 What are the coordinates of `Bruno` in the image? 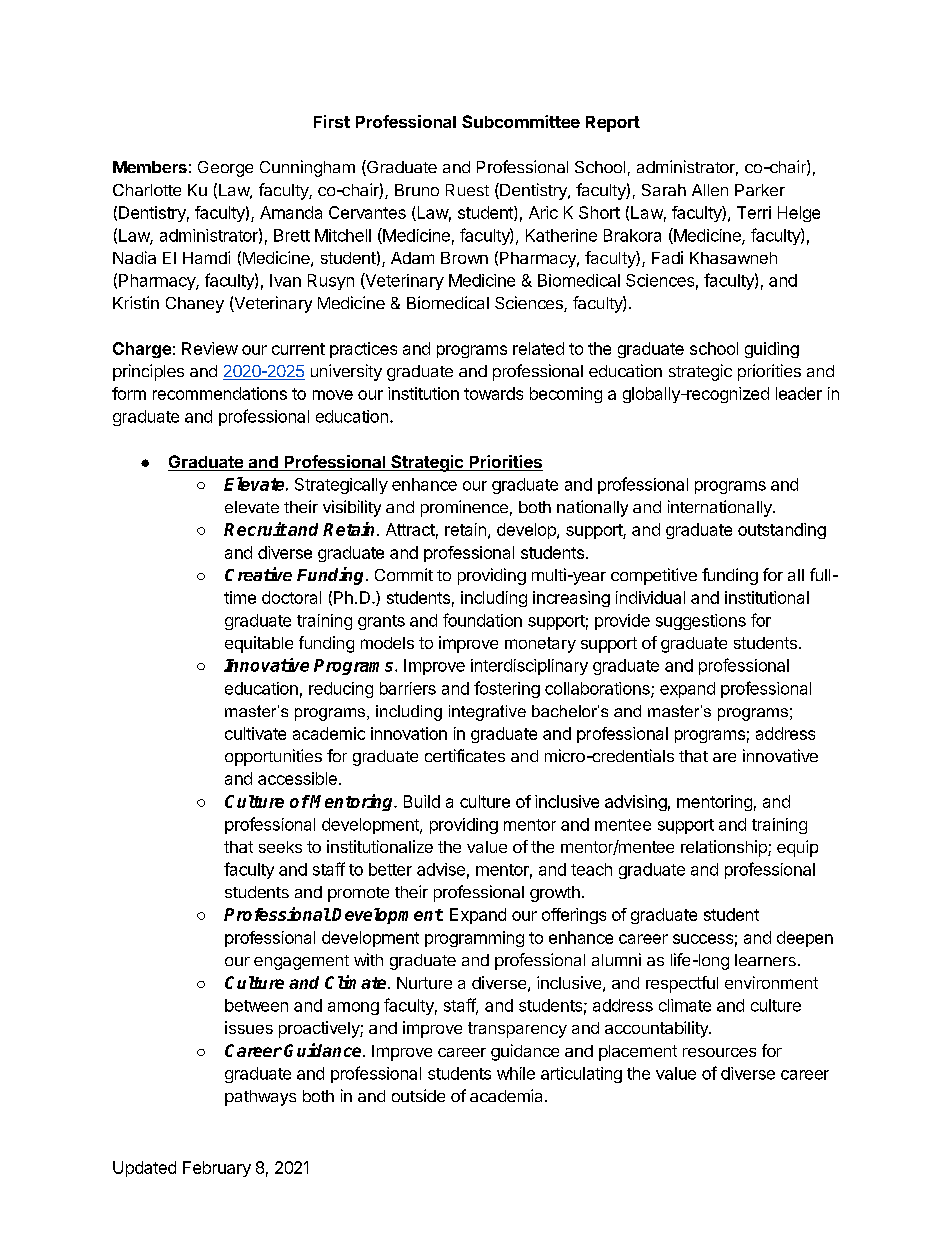 It's located at (417, 190).
